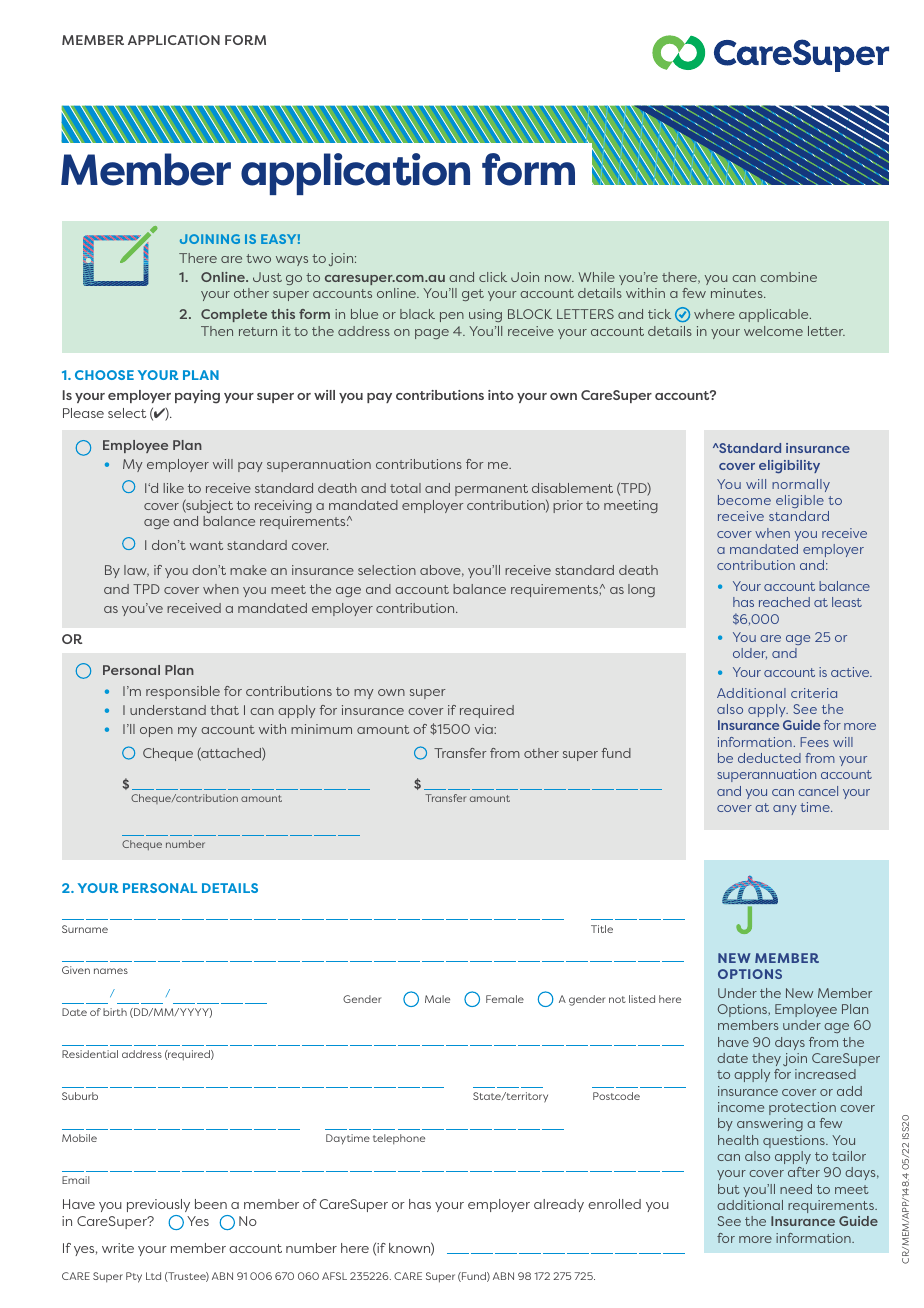 The height and width of the screenshot is (1308, 924). What do you see at coordinates (473, 295) in the screenshot?
I see `get` at bounding box center [473, 295].
